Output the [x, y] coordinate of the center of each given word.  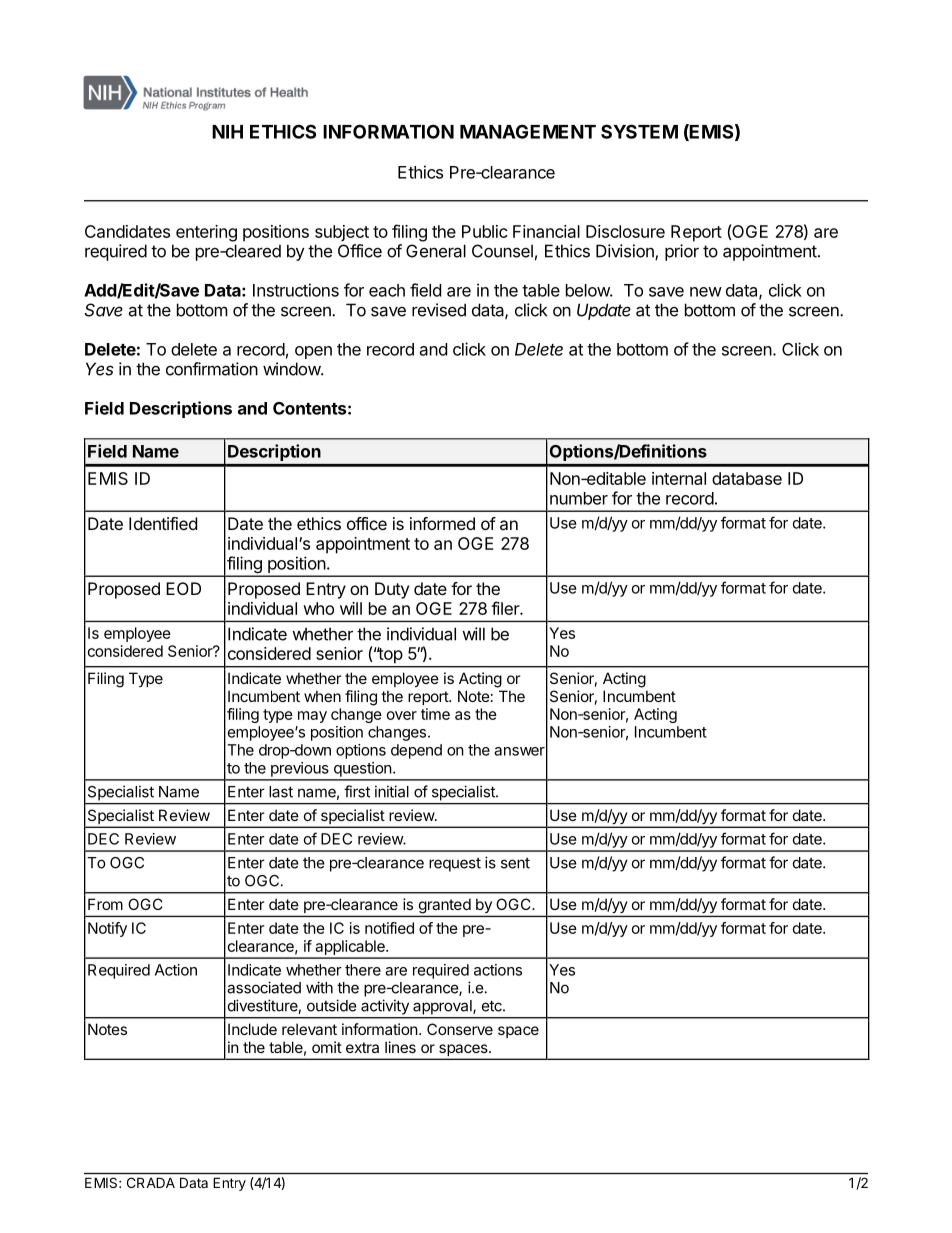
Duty [392, 590]
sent [515, 863]
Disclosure [625, 231]
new [706, 292]
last [281, 792]
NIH [227, 132]
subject [342, 233]
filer [506, 608]
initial [392, 791]
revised [439, 310]
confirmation [212, 369]
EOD [183, 588]
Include [252, 1029]
